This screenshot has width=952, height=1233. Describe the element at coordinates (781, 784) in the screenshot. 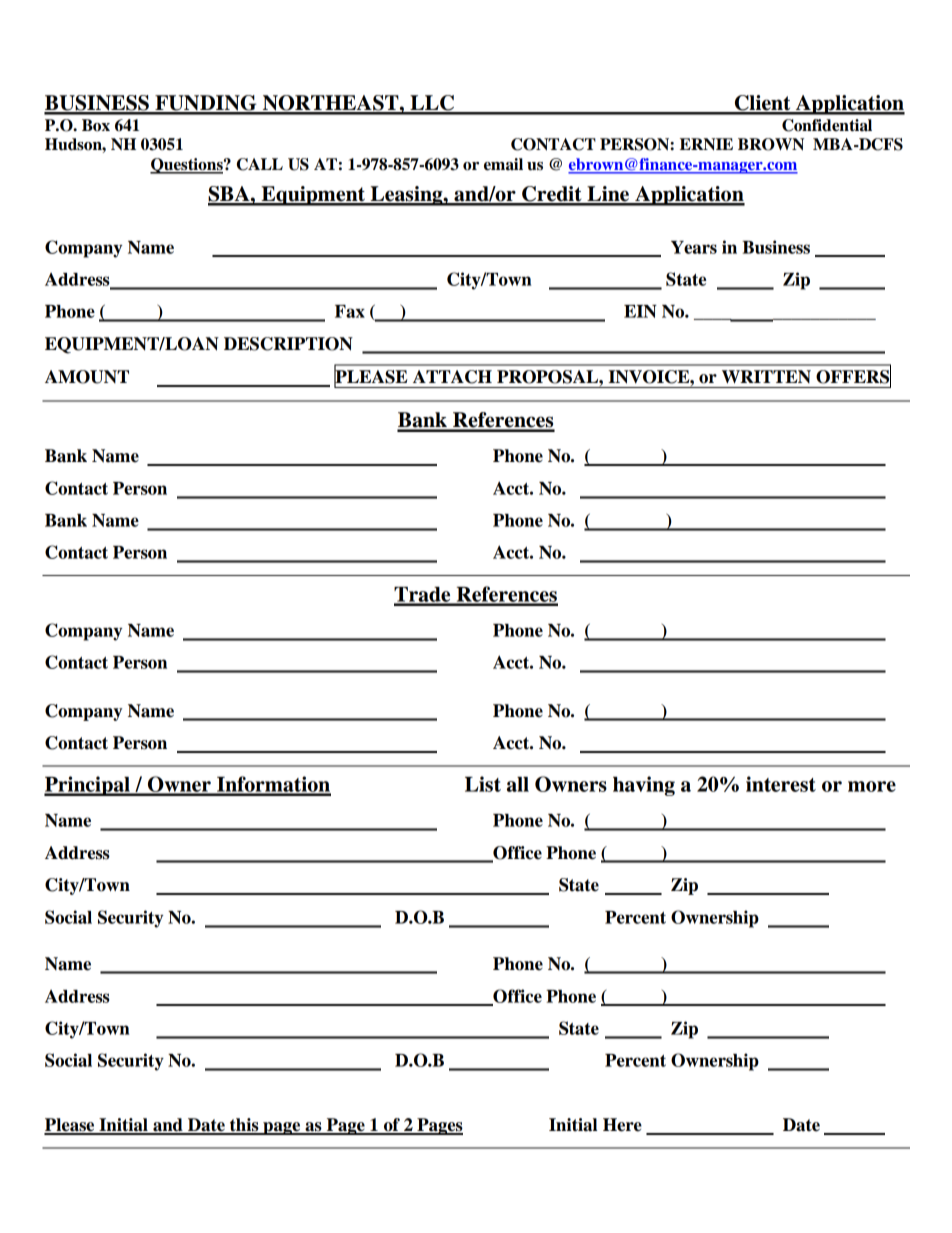

I see `interest` at that location.
